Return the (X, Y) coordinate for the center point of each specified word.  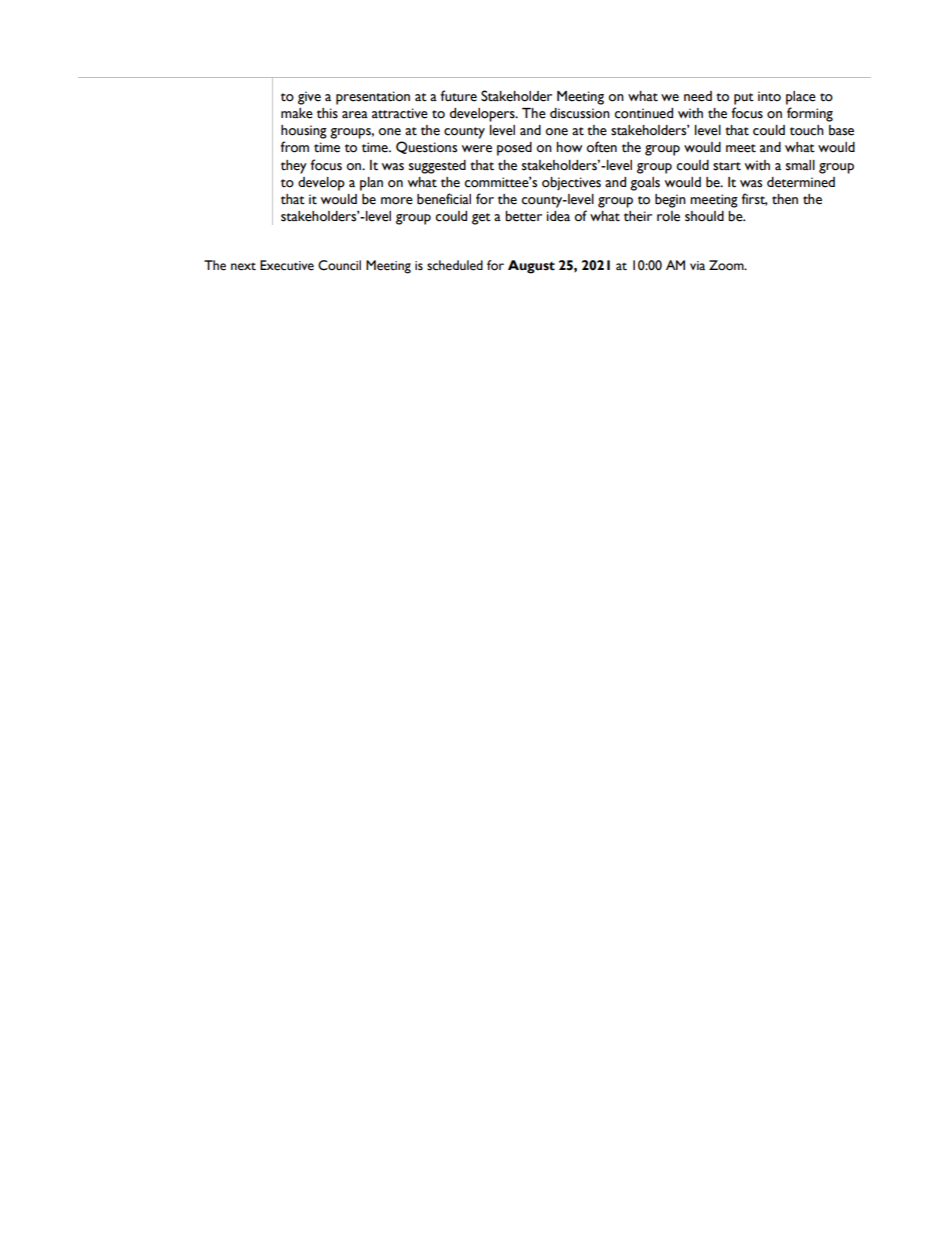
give (309, 98)
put (744, 99)
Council (339, 265)
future (458, 96)
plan (371, 184)
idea (558, 216)
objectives (571, 184)
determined (801, 182)
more (397, 201)
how (569, 147)
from (294, 147)
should (704, 216)
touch (807, 130)
